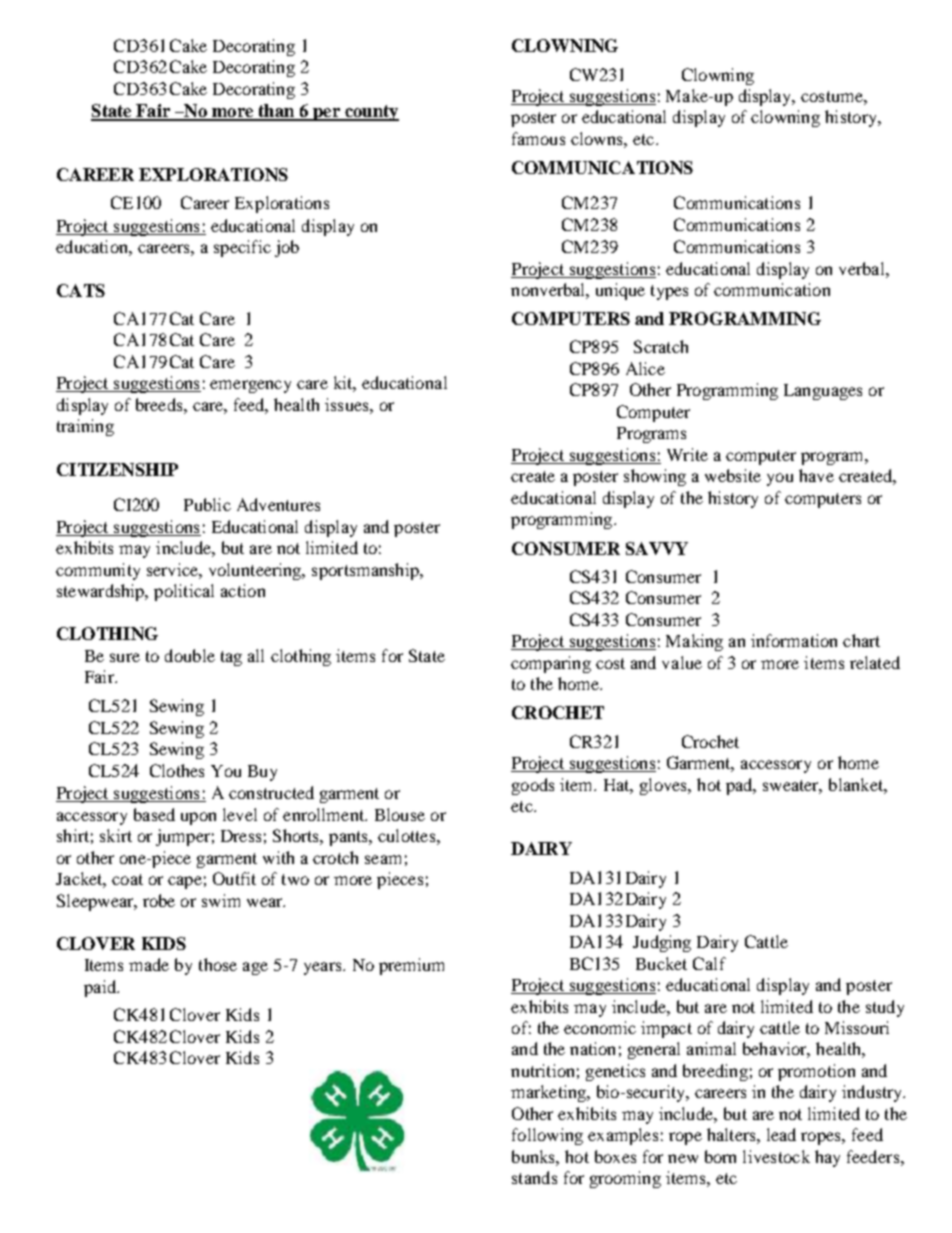 The width and height of the screenshot is (952, 1233). What do you see at coordinates (655, 477) in the screenshot?
I see `showing` at bounding box center [655, 477].
